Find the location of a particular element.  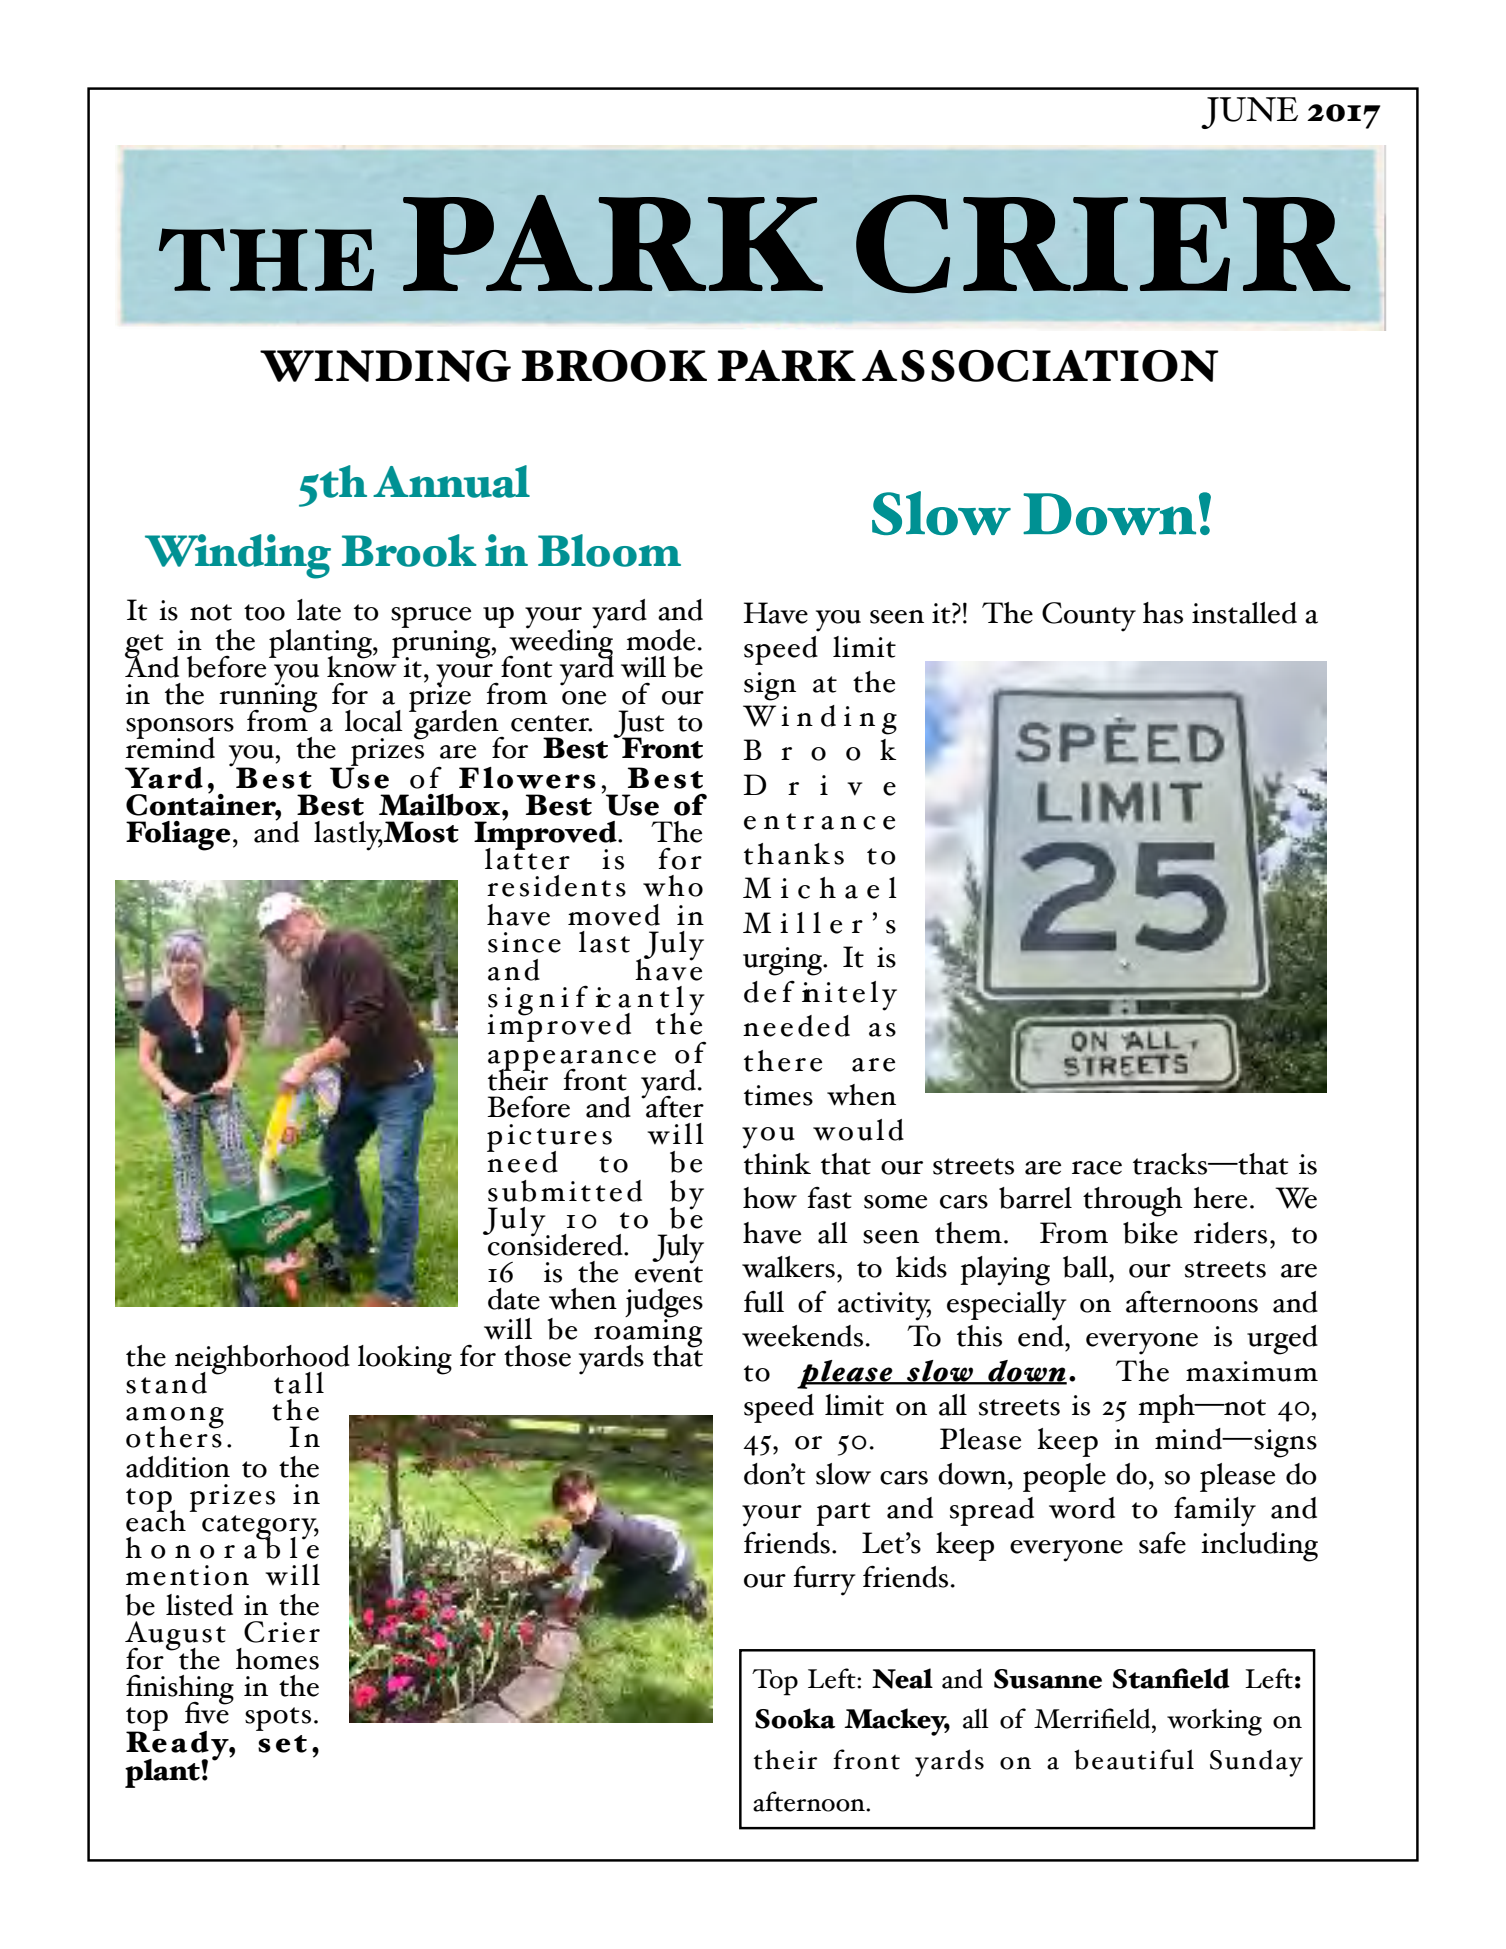

has is located at coordinates (1163, 613).
